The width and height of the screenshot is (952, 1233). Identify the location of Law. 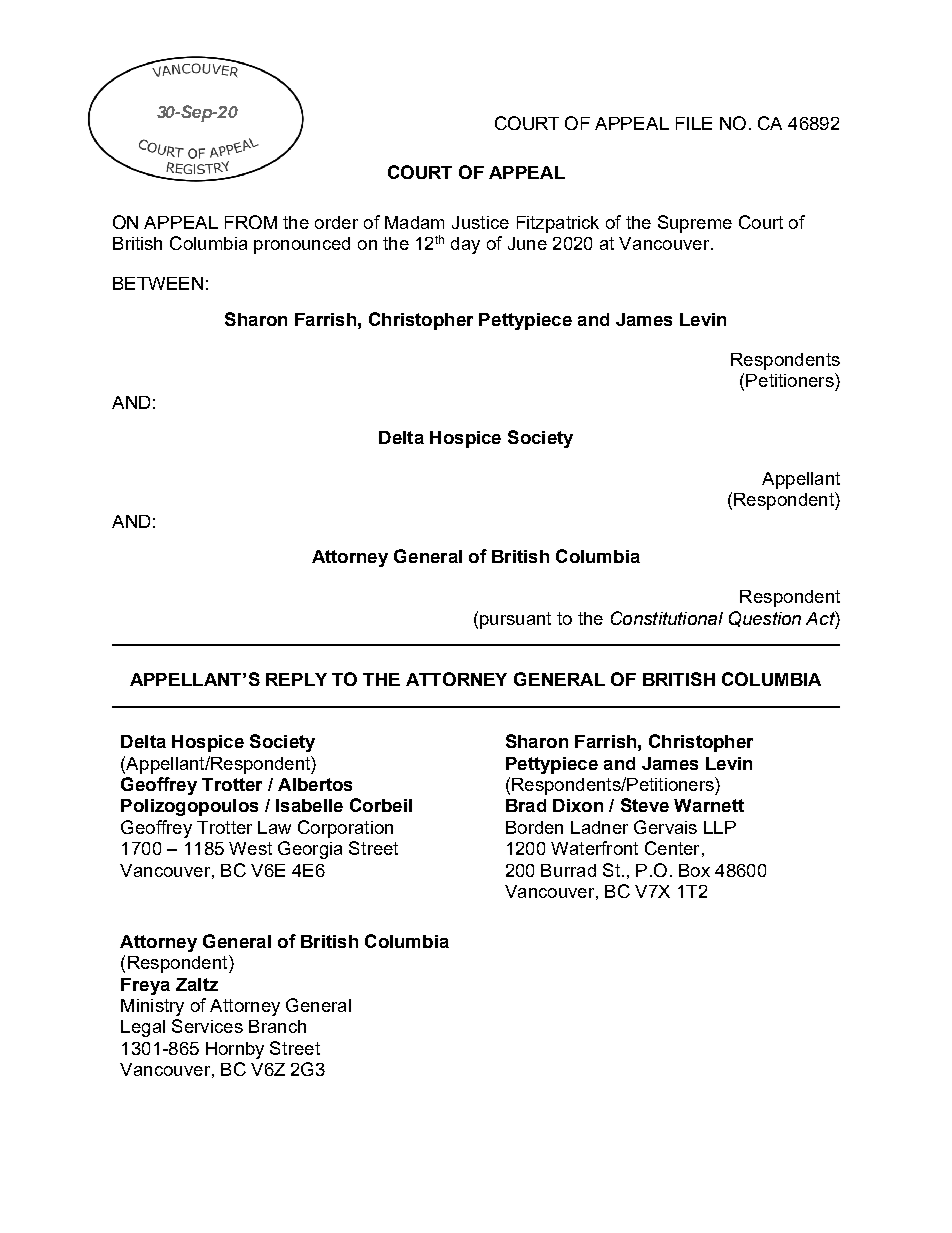
(274, 827).
